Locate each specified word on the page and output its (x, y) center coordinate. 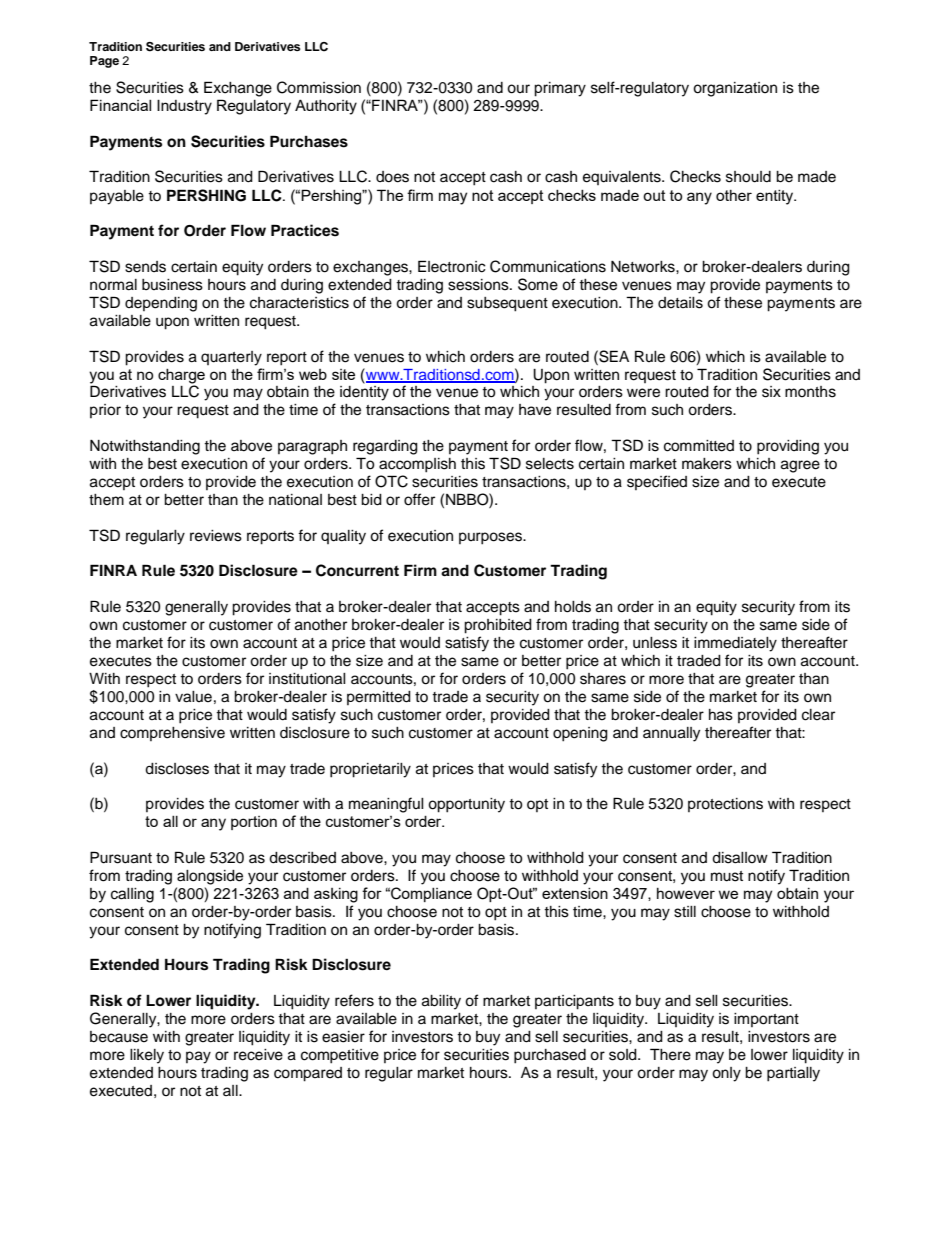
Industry (184, 107)
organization (735, 89)
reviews (216, 536)
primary (560, 89)
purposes (491, 538)
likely (147, 1056)
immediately (735, 644)
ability (441, 1002)
